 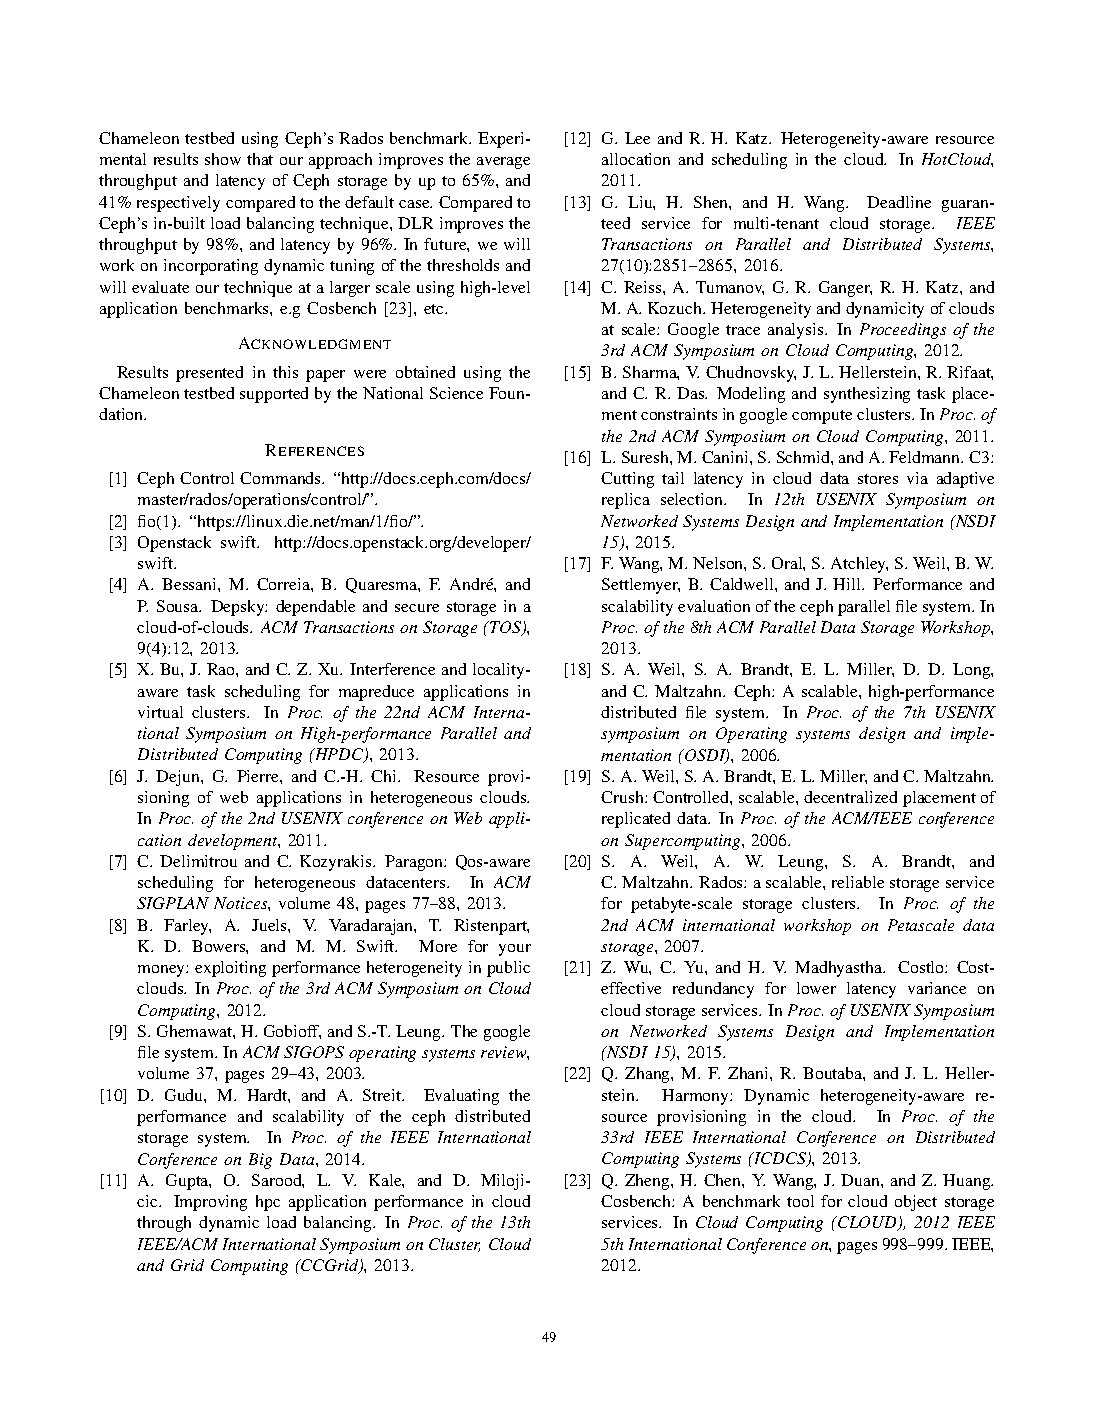 I want to click on average, so click(x=503, y=163).
